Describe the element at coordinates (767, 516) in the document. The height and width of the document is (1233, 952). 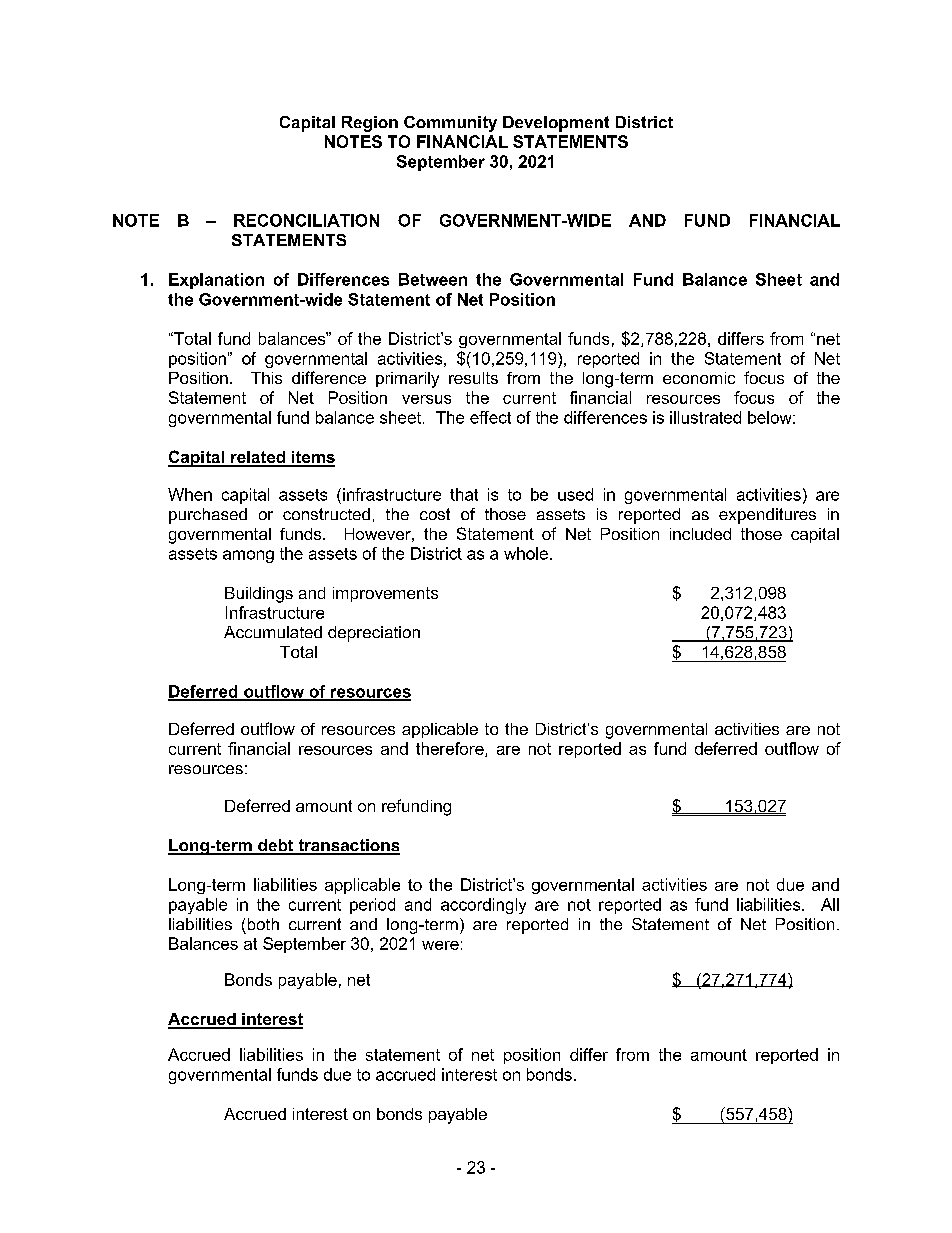
I see `expenditures` at that location.
